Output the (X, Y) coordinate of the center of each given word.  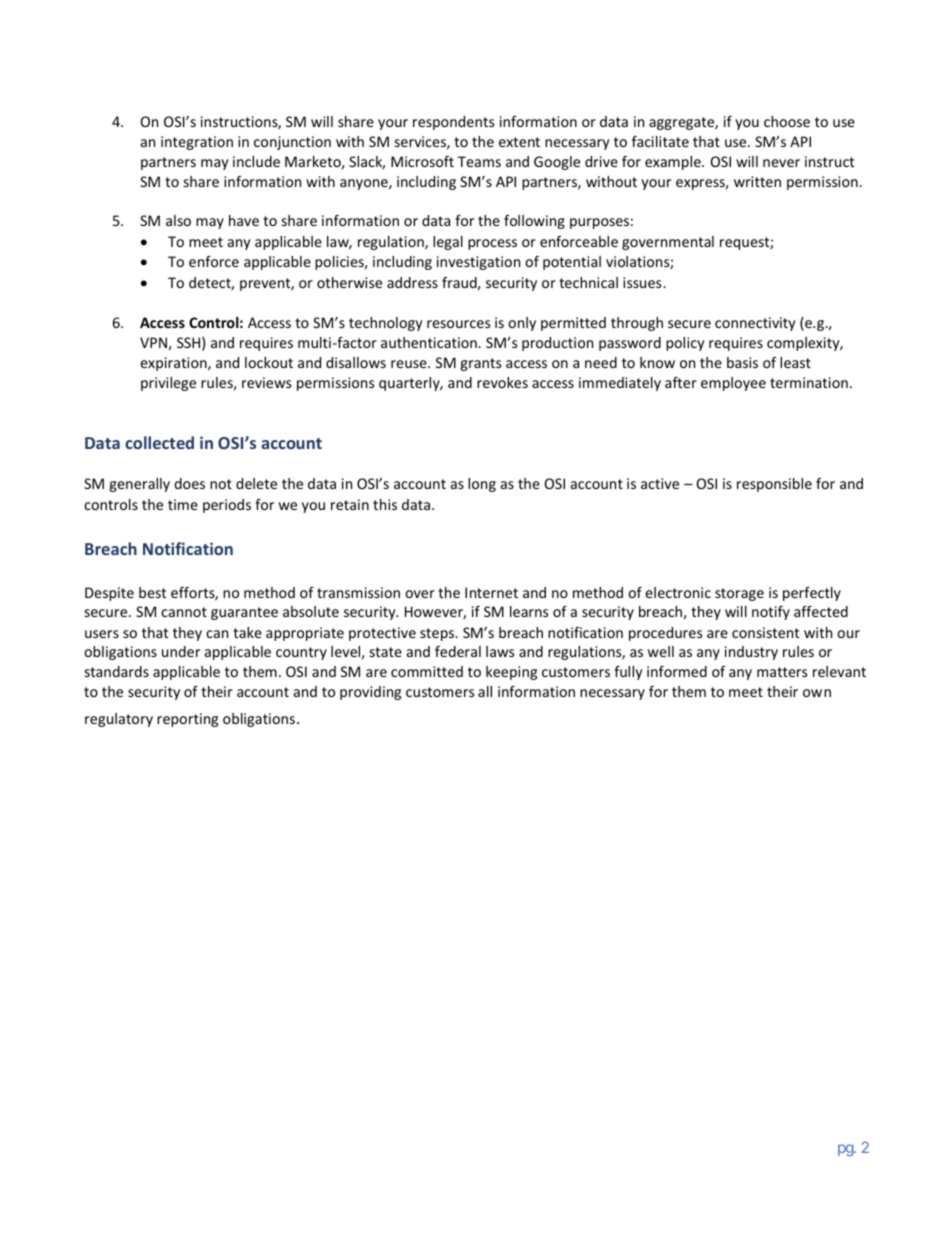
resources (458, 324)
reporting (187, 720)
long (482, 485)
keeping (511, 673)
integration (197, 143)
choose (787, 121)
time (183, 504)
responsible (774, 485)
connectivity (755, 324)
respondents (453, 123)
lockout (269, 362)
